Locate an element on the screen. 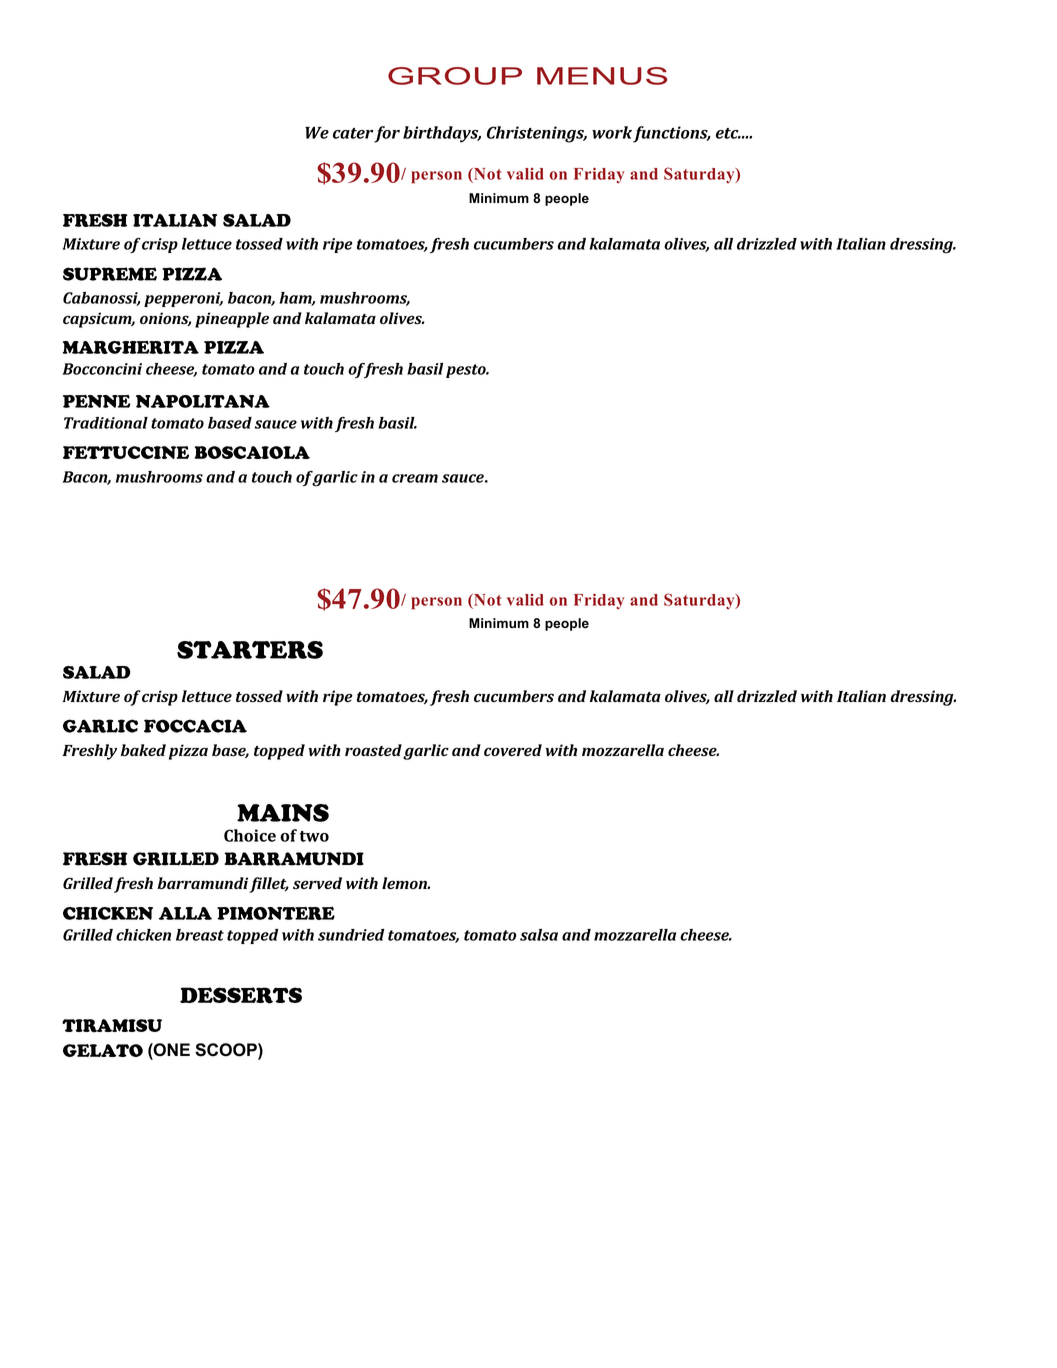 Image resolution: width=1057 pixels, height=1368 pixels. Traditional is located at coordinates (106, 423).
